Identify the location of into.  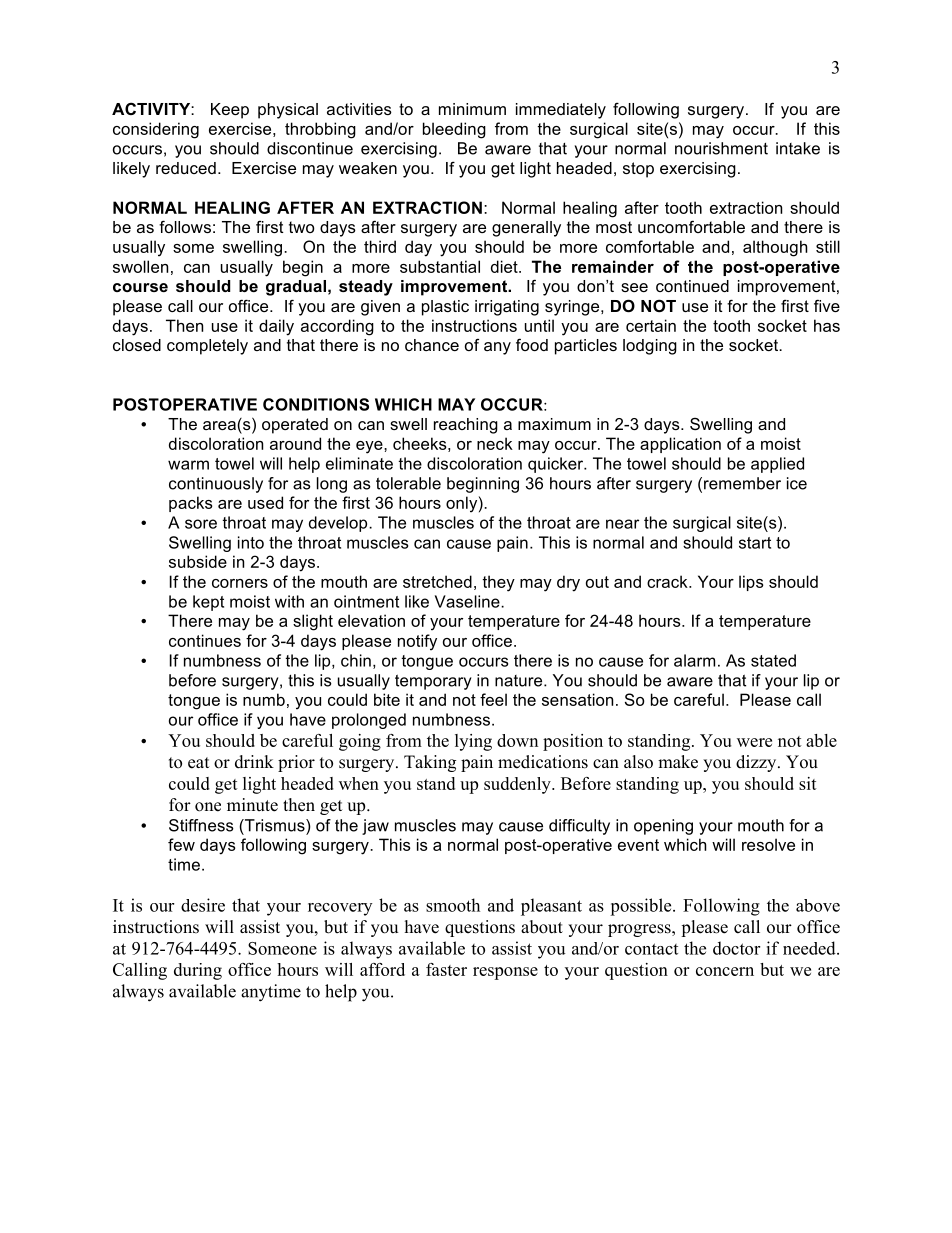
(251, 542).
